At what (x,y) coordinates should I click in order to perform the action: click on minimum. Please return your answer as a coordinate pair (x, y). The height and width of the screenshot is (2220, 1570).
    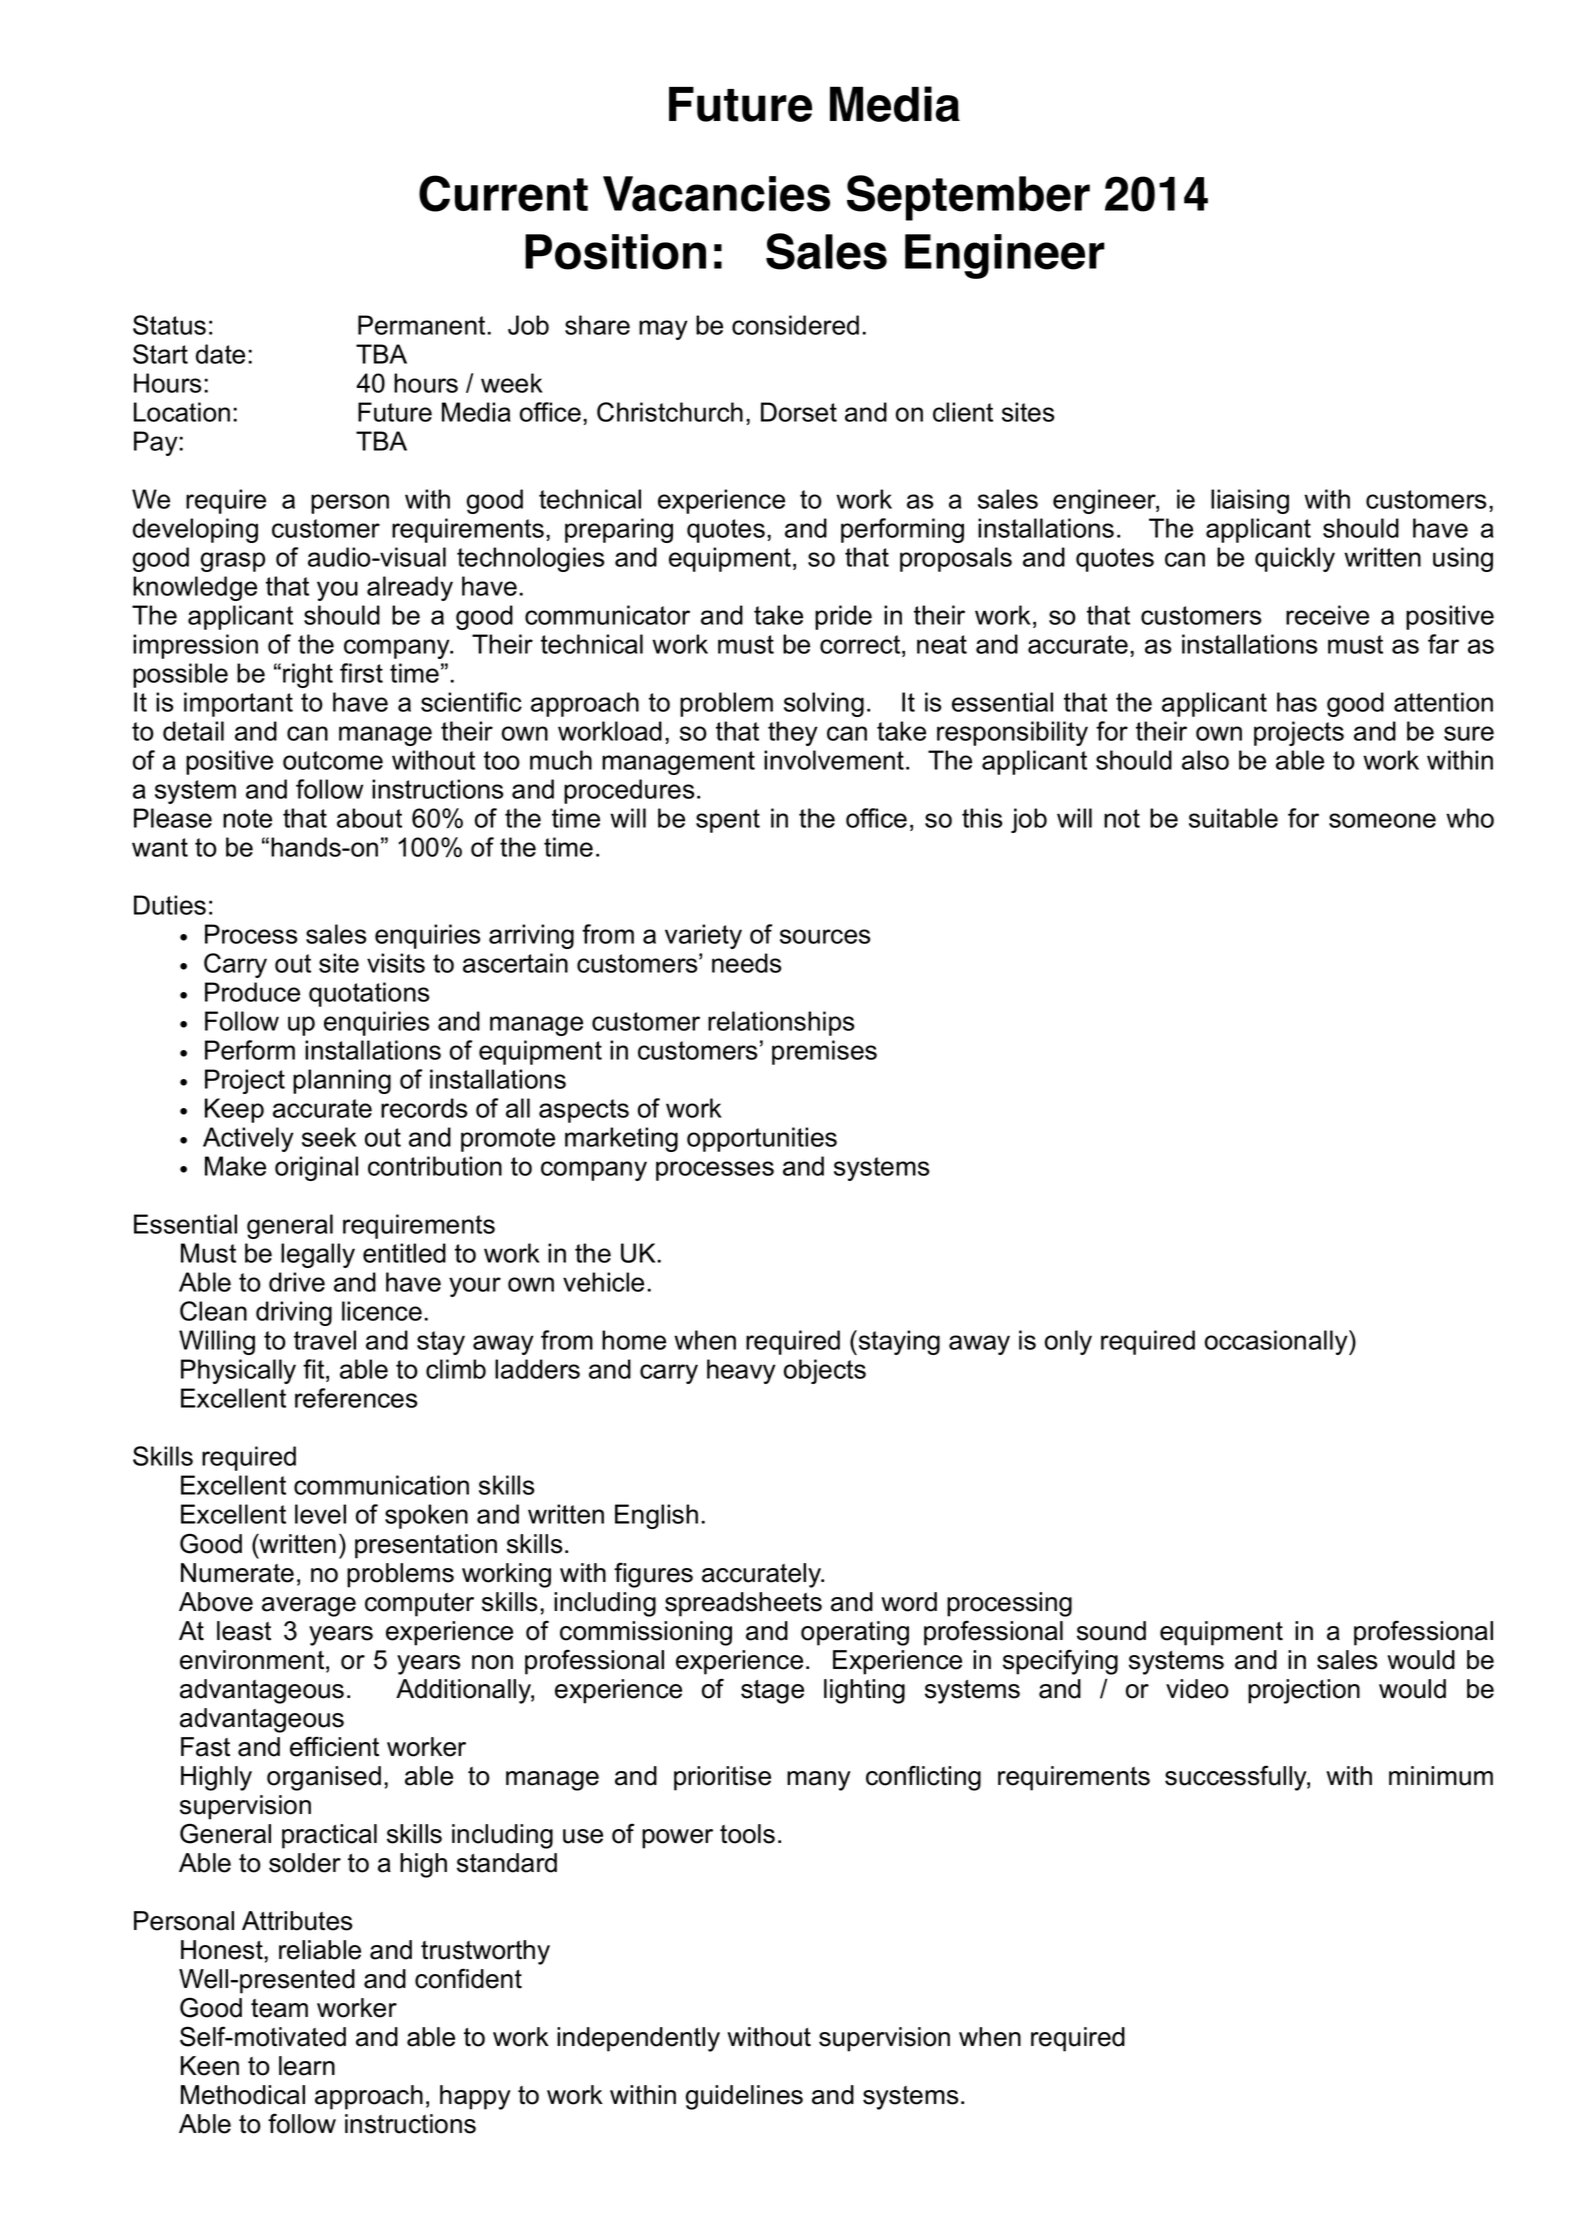
    Looking at the image, I should click on (1441, 1776).
